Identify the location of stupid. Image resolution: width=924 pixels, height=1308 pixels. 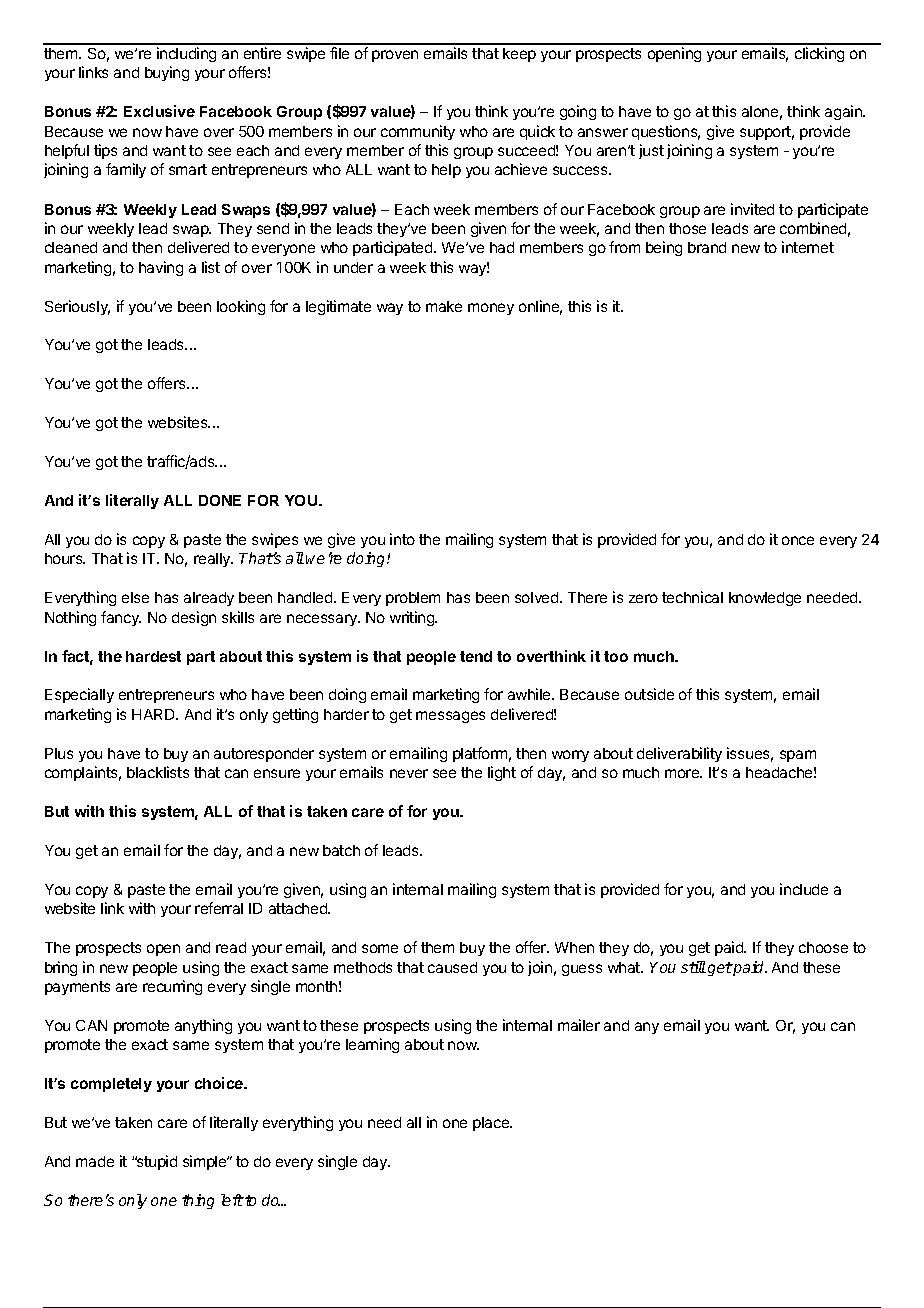
(156, 1162).
